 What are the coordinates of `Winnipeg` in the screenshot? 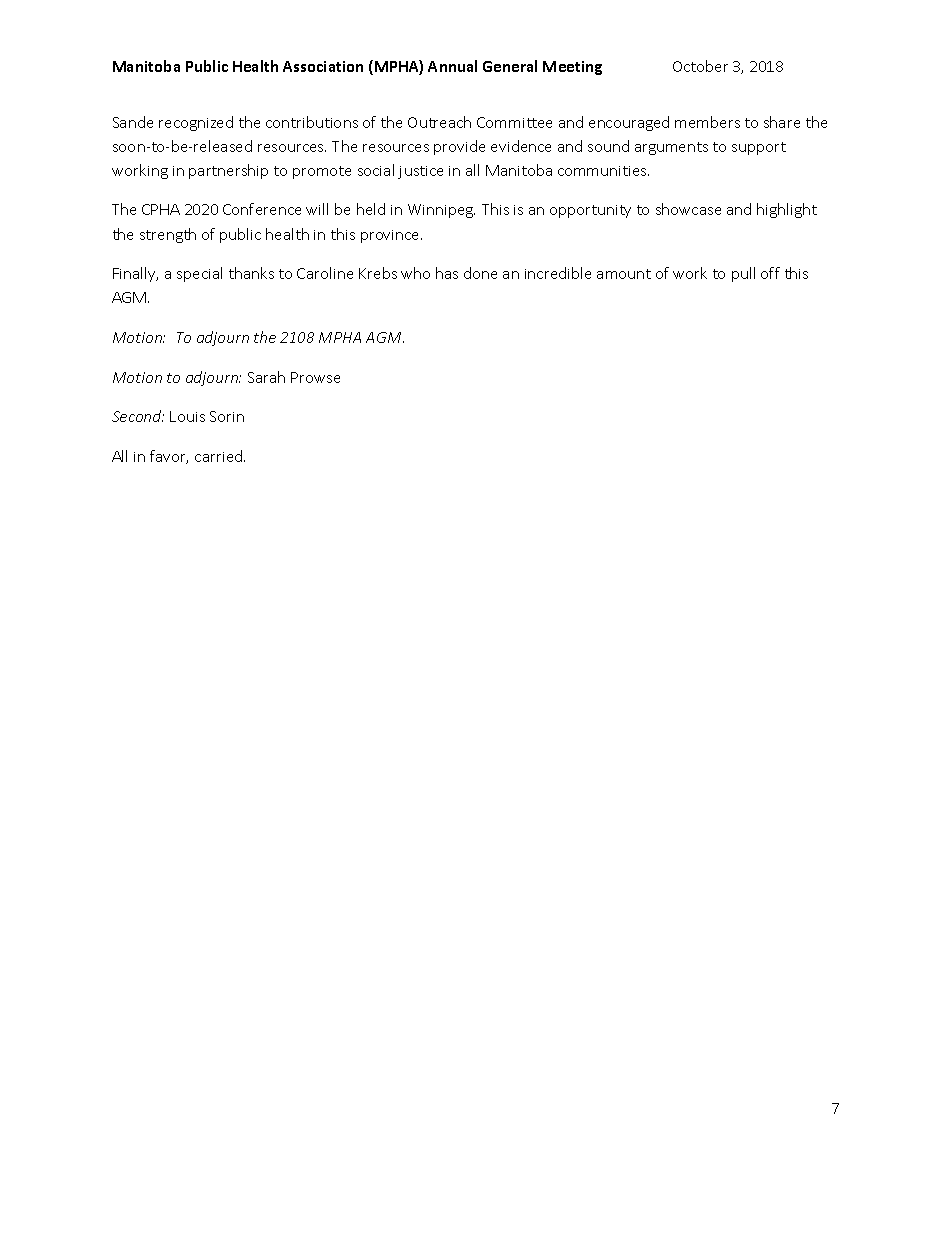 It's located at (441, 211).
